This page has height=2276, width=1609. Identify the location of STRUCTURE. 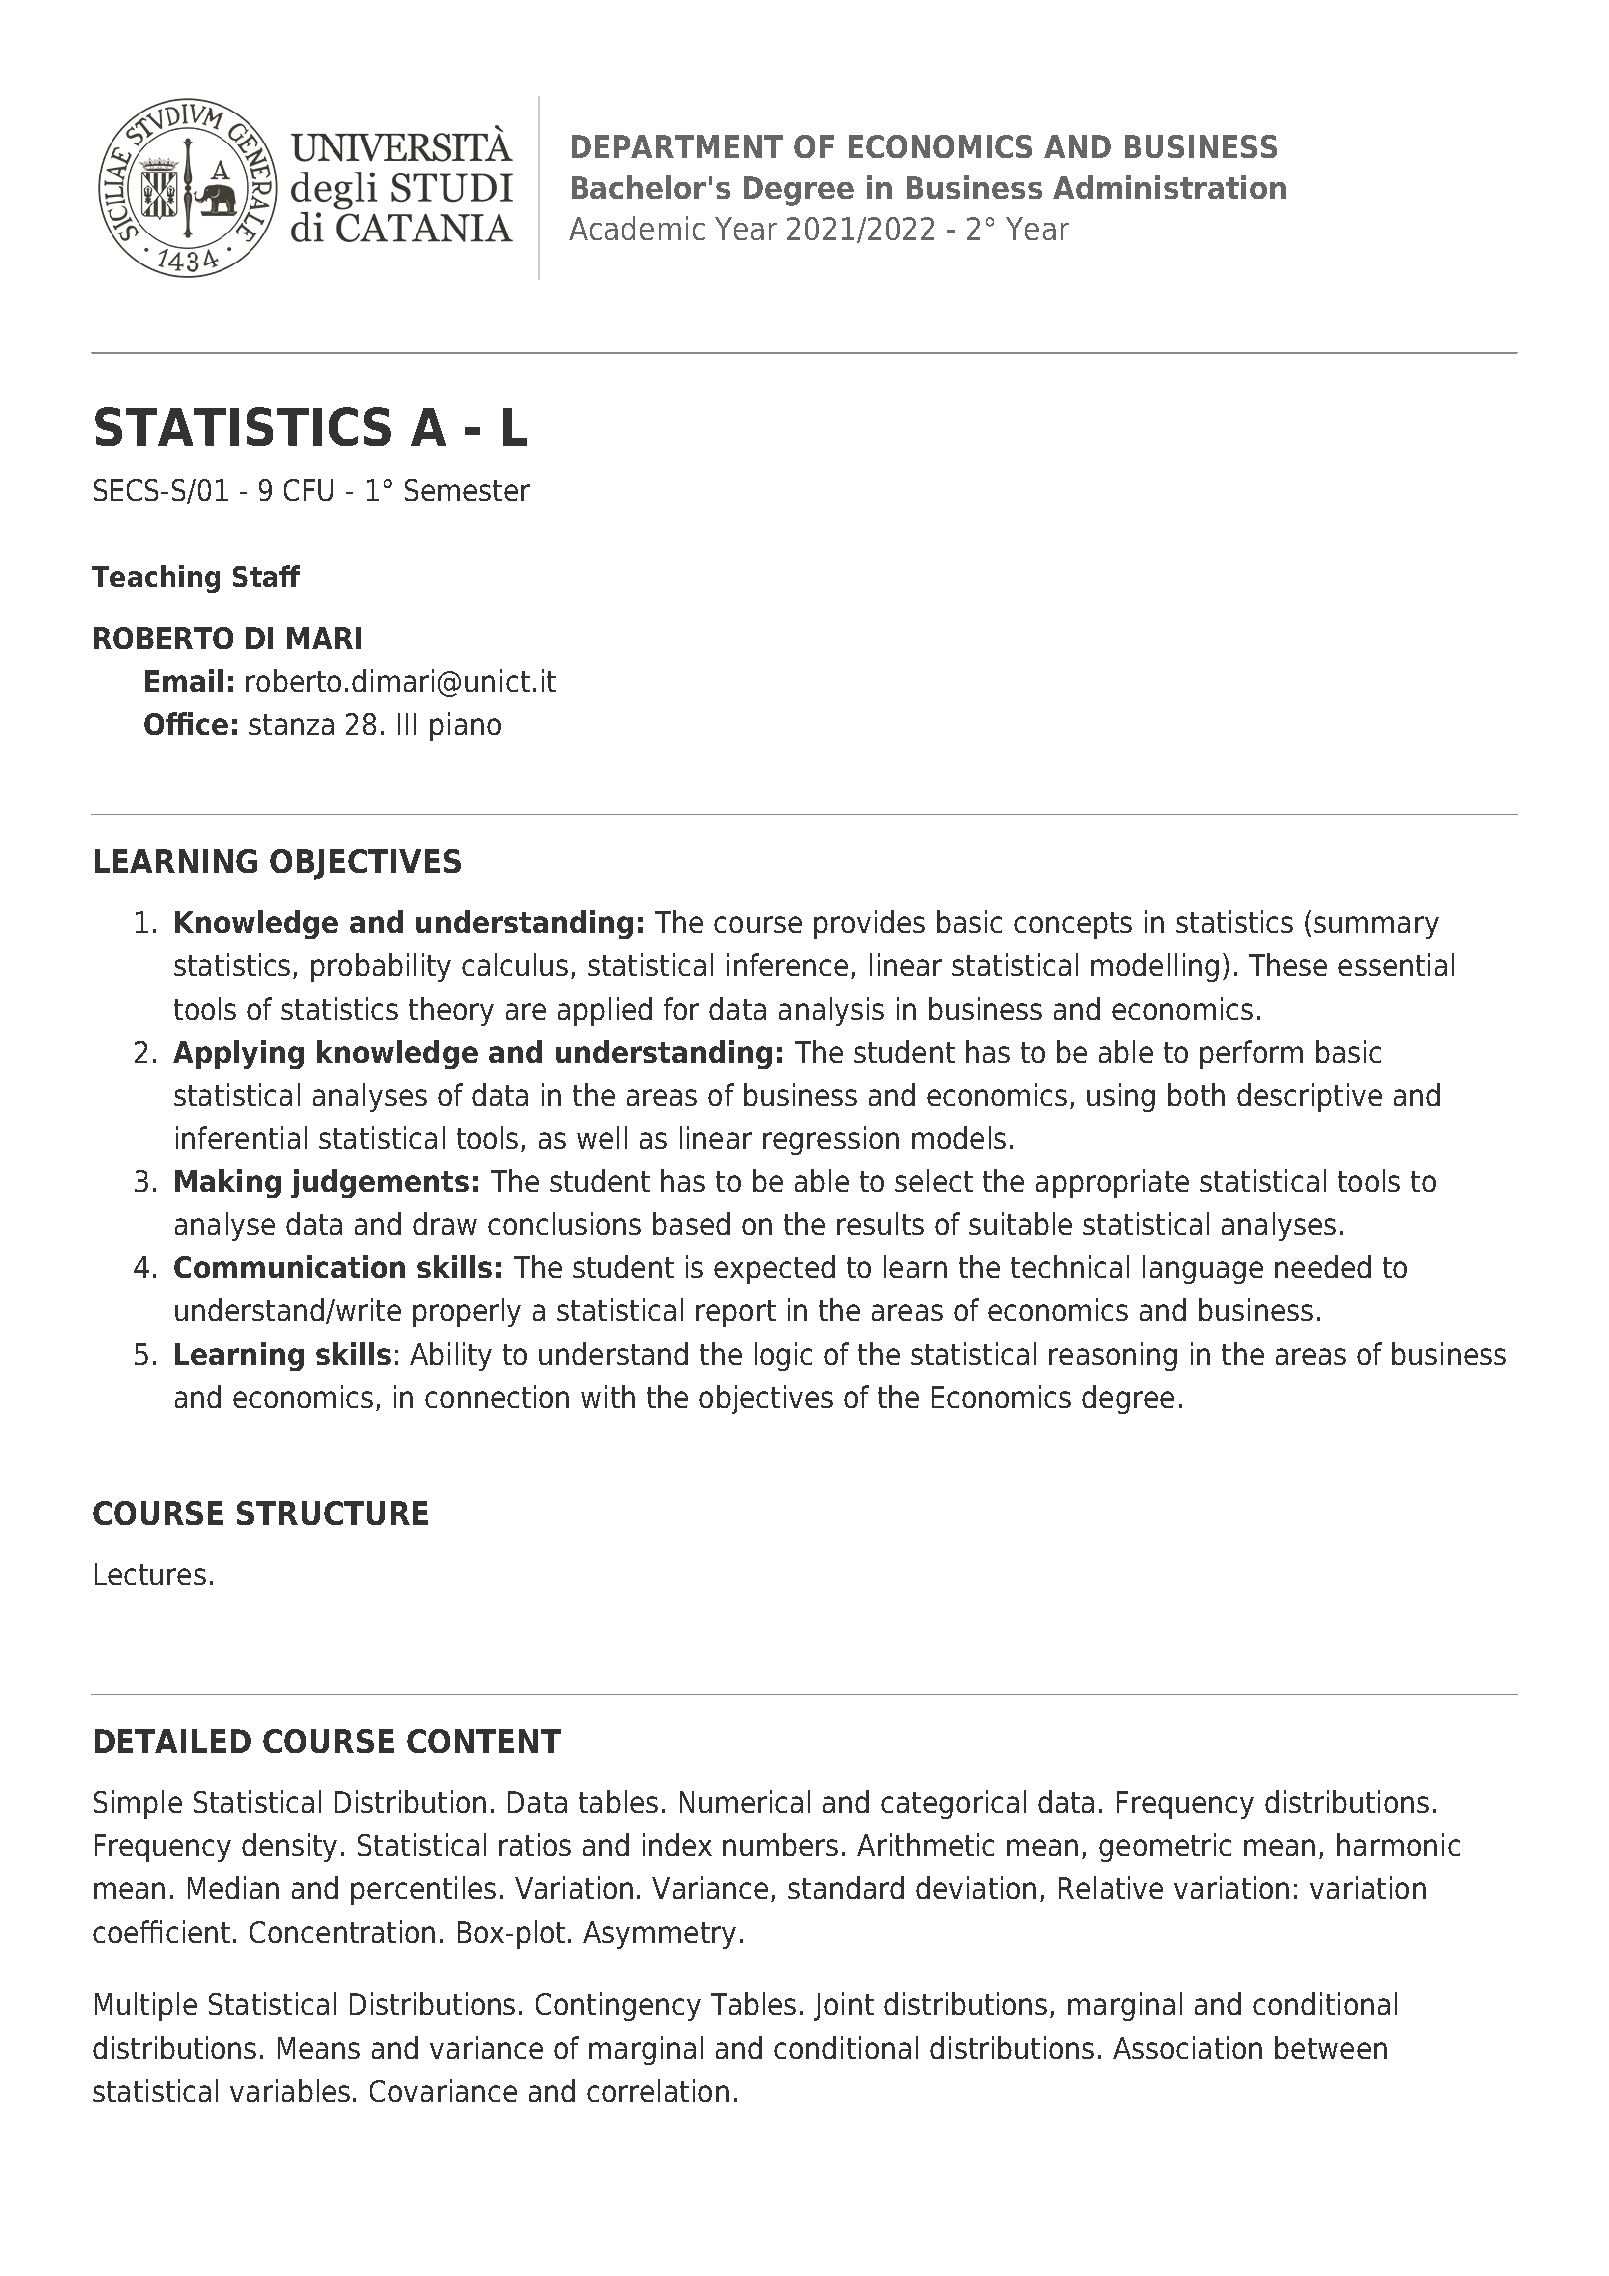
(332, 1513).
